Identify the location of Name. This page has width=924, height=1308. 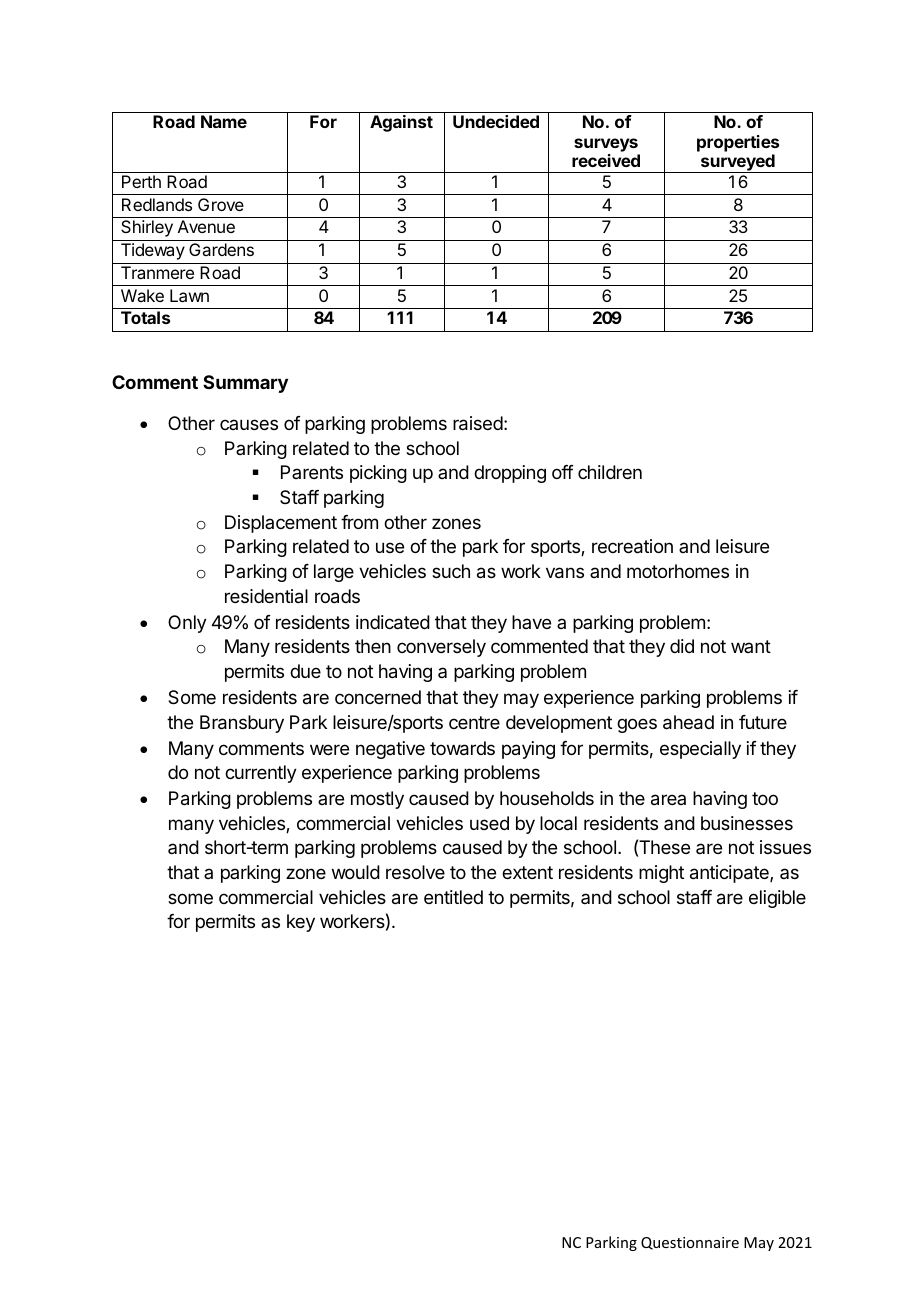
(224, 121).
